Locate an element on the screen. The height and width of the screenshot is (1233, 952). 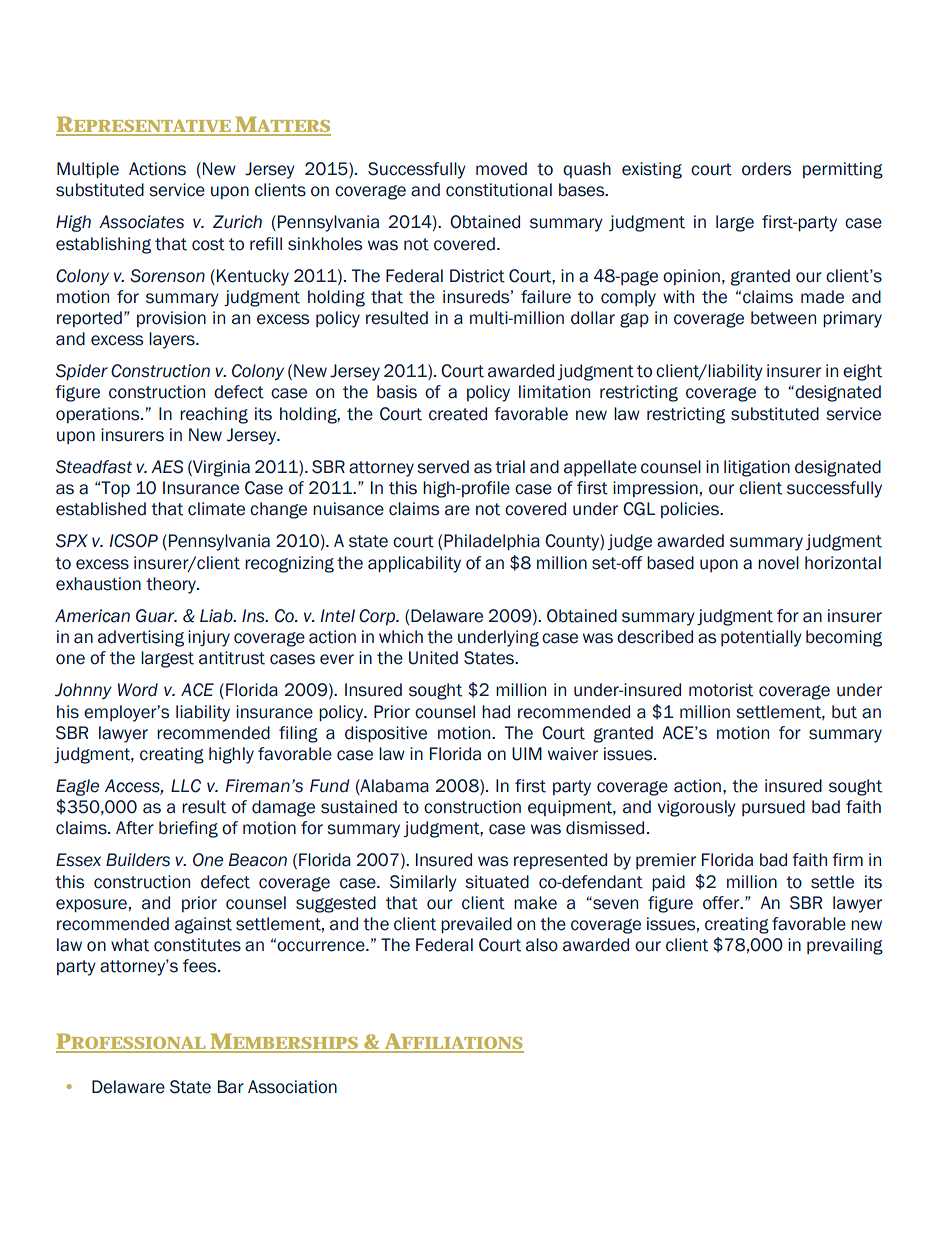
Bar is located at coordinates (231, 1087).
